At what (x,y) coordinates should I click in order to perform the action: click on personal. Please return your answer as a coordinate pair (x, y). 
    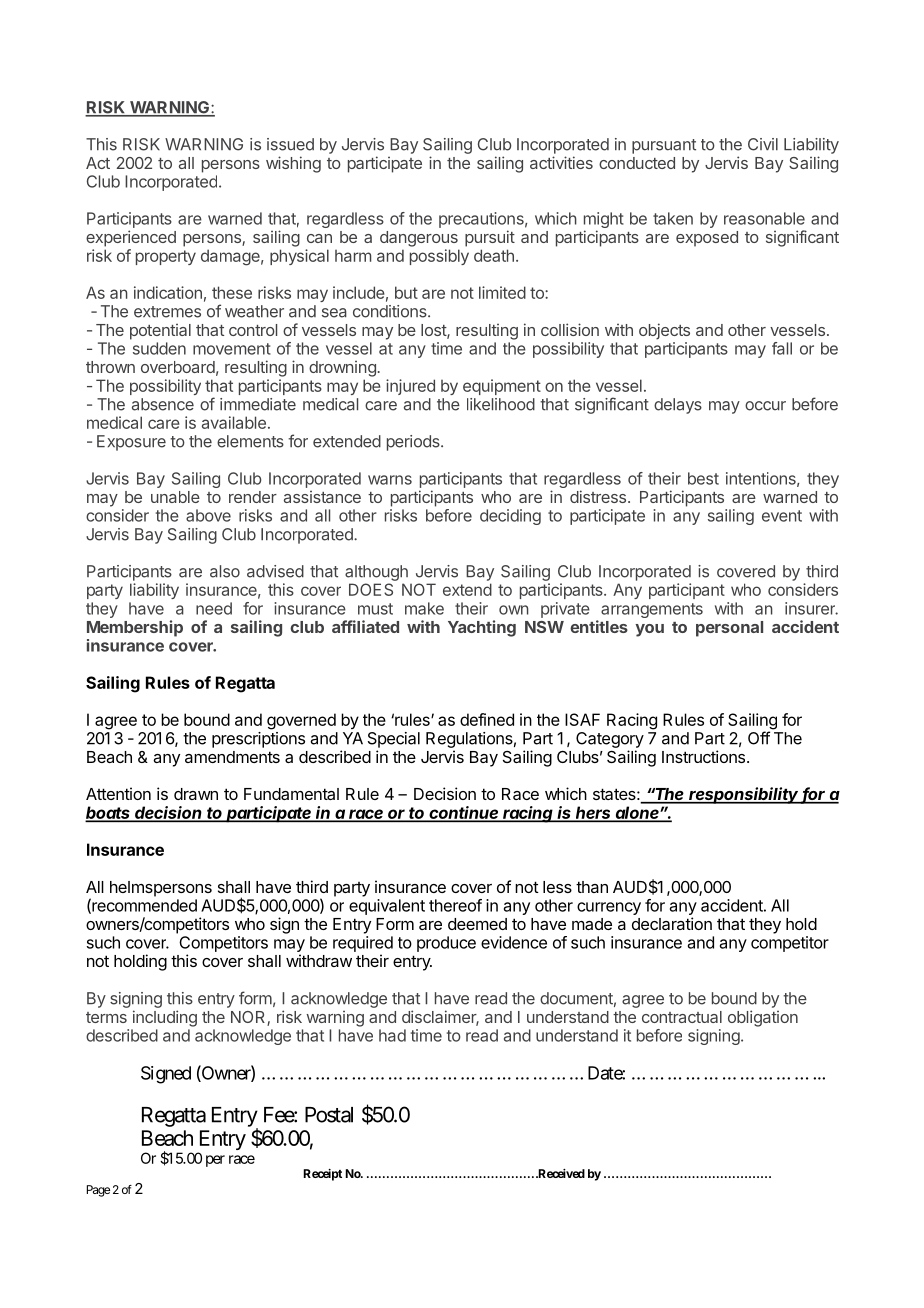
    Looking at the image, I should click on (729, 629).
